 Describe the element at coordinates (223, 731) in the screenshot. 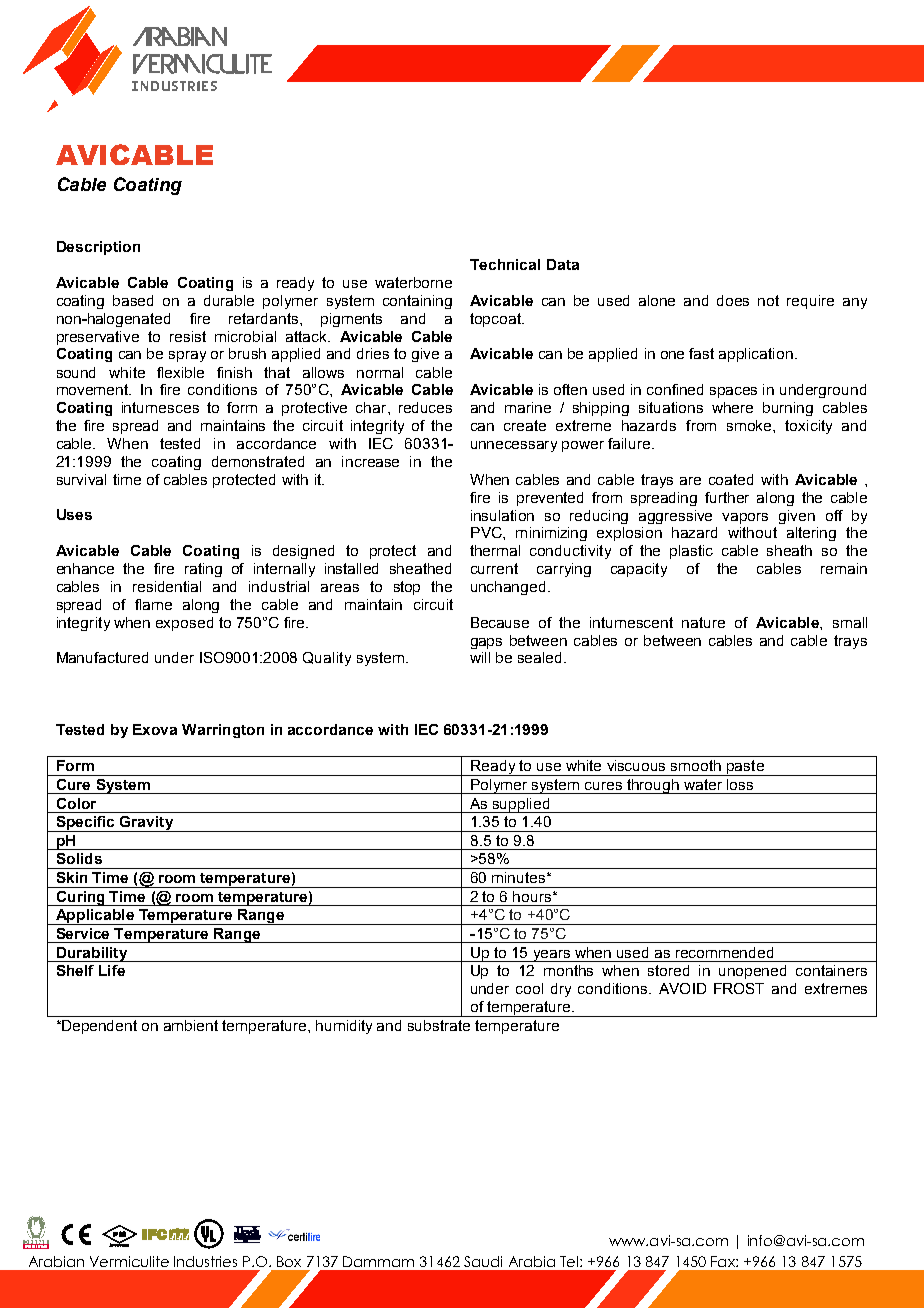

I see `Warrington` at that location.
